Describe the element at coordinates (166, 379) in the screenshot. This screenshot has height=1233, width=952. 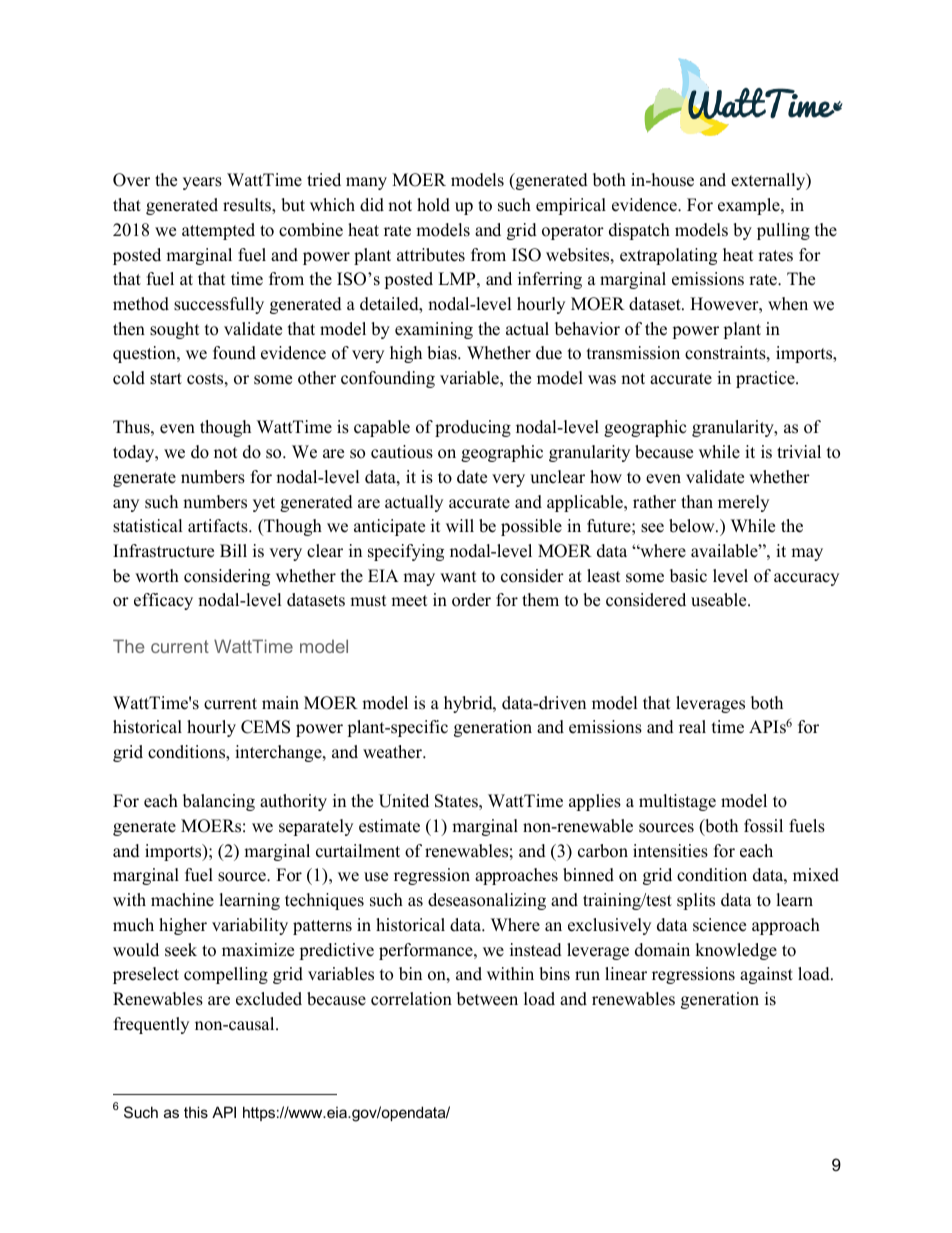
I see `start` at that location.
